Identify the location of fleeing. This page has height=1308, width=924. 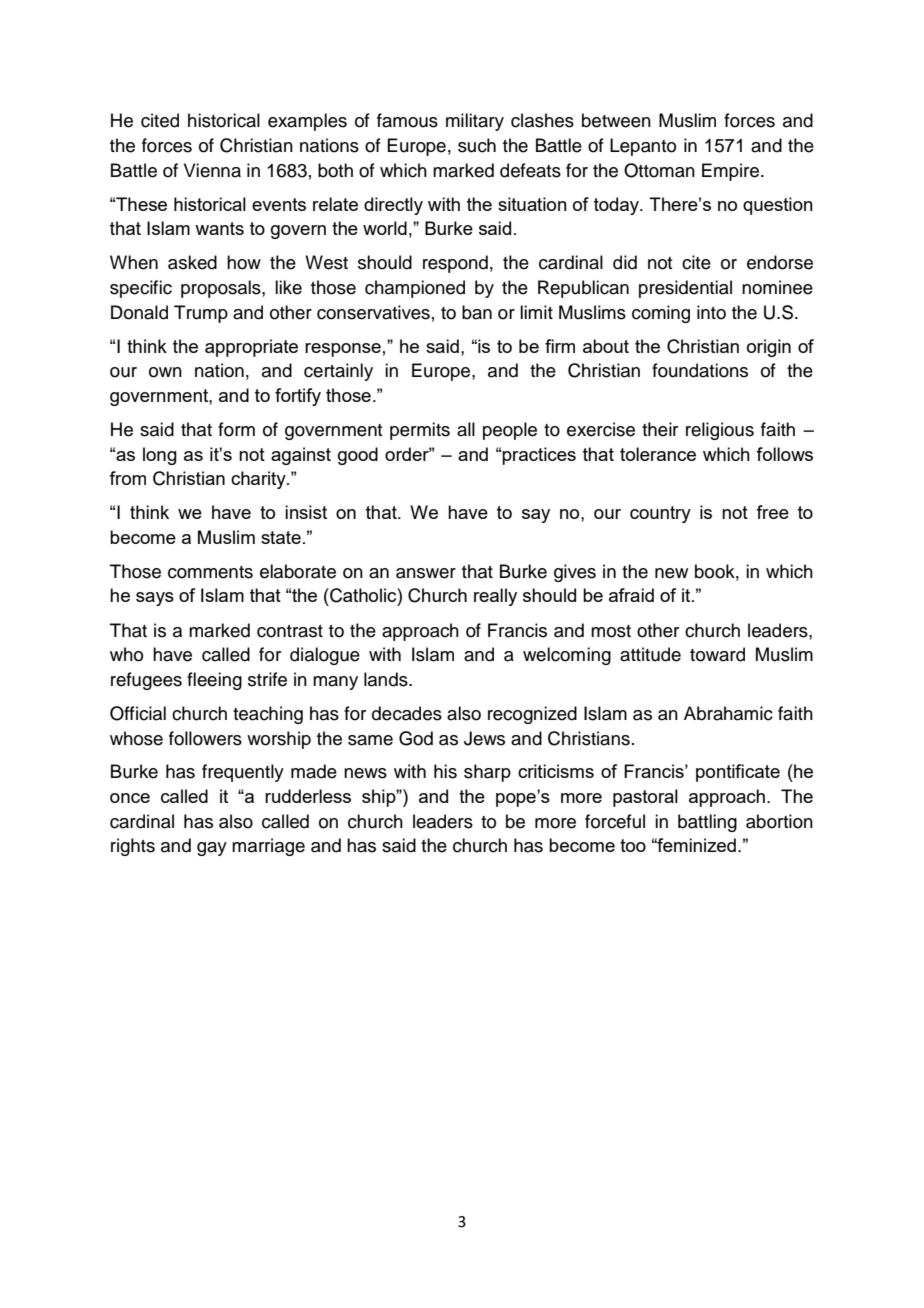
(214, 681).
